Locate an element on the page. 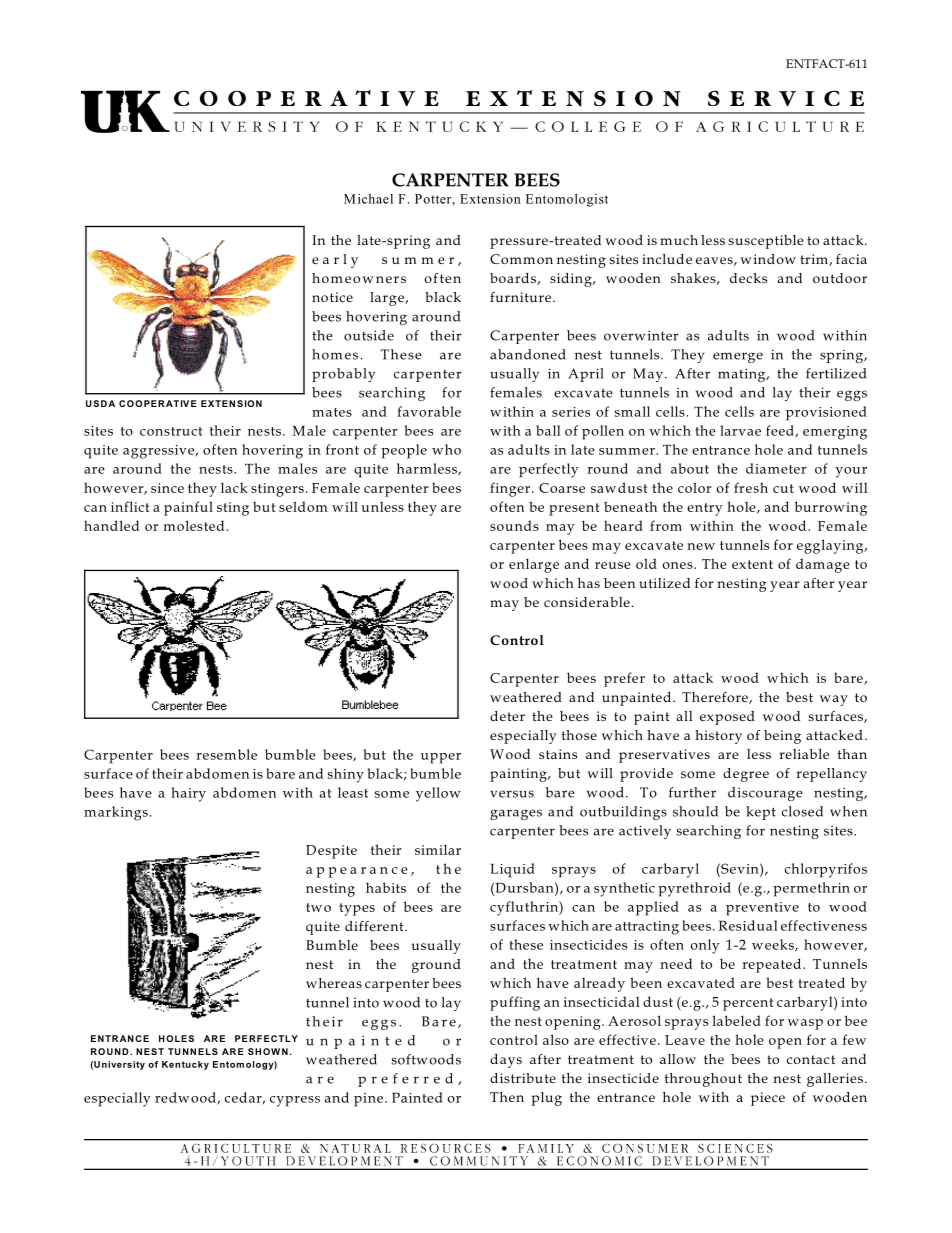 Image resolution: width=952 pixels, height=1233 pixels. cypress is located at coordinates (295, 1101).
